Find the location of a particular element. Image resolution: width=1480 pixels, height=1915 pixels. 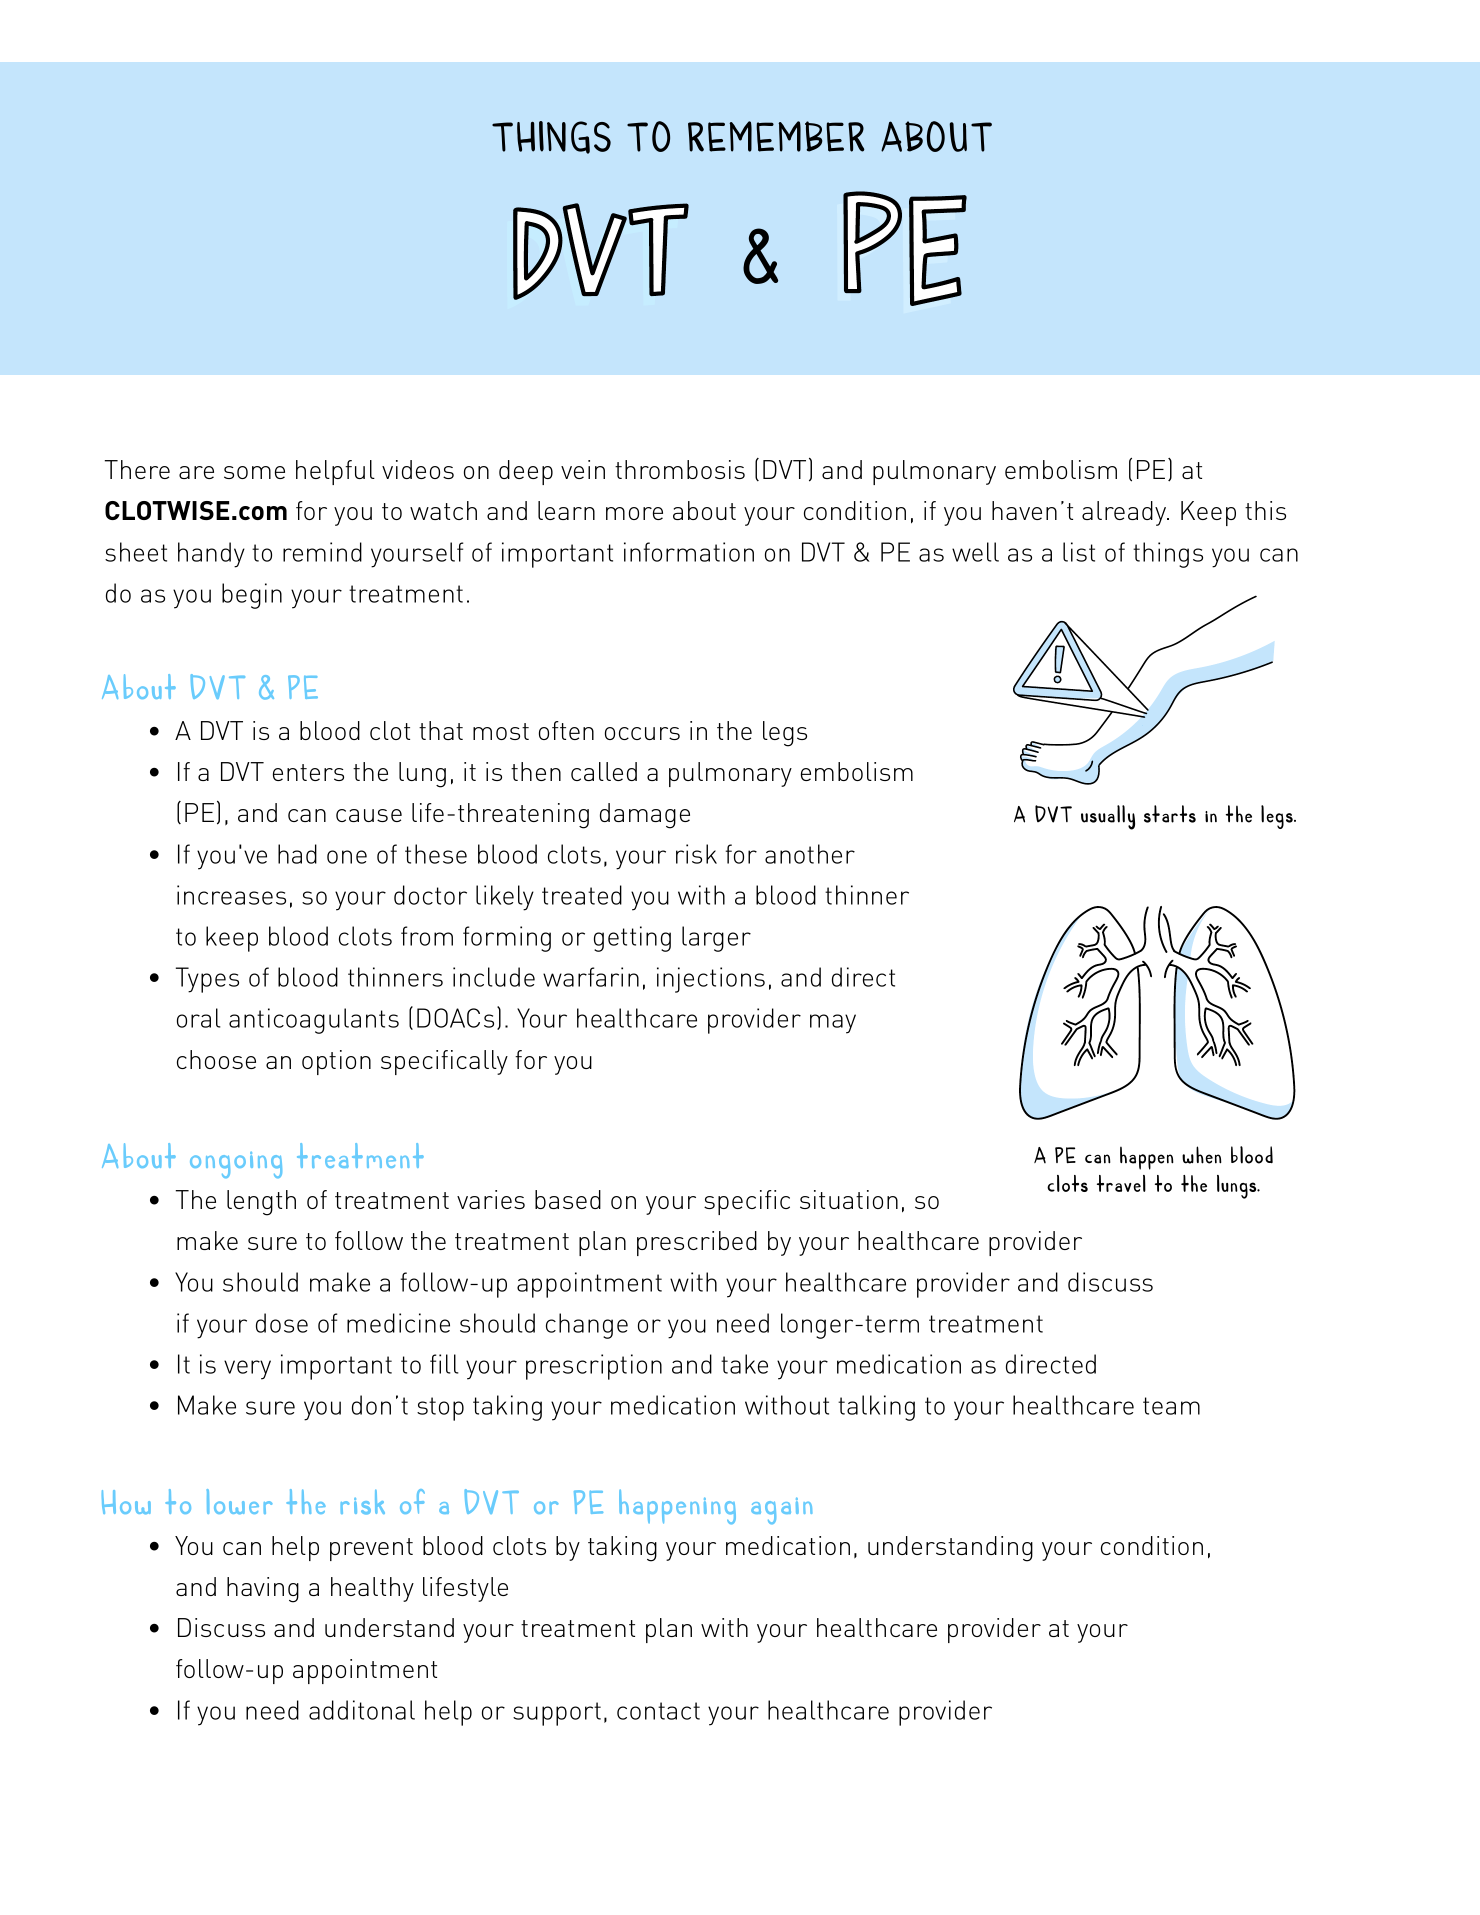

information is located at coordinates (689, 552).
